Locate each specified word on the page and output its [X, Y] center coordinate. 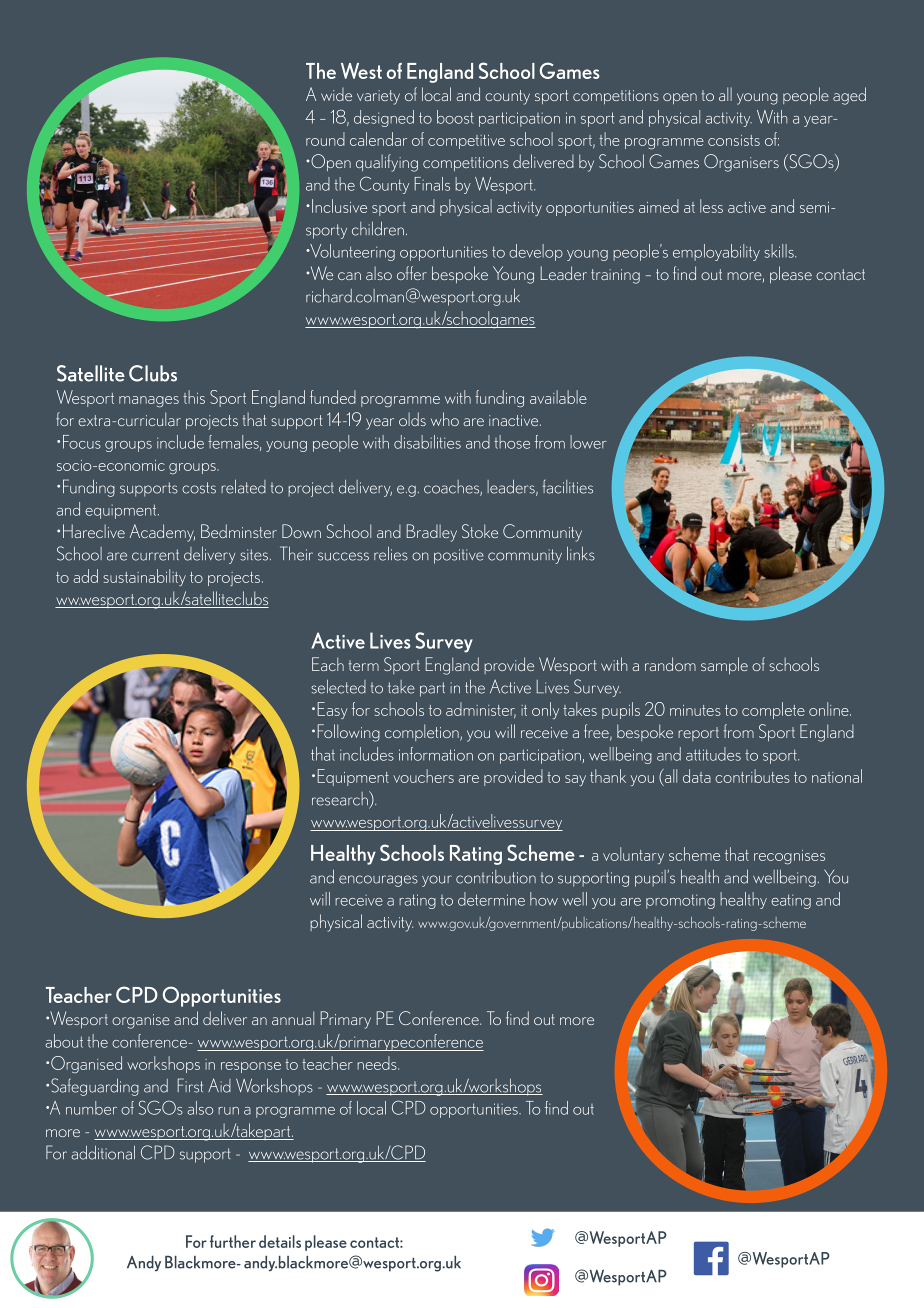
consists [734, 140]
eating [791, 901]
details [280, 1241]
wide [336, 94]
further [233, 1241]
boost [455, 117]
